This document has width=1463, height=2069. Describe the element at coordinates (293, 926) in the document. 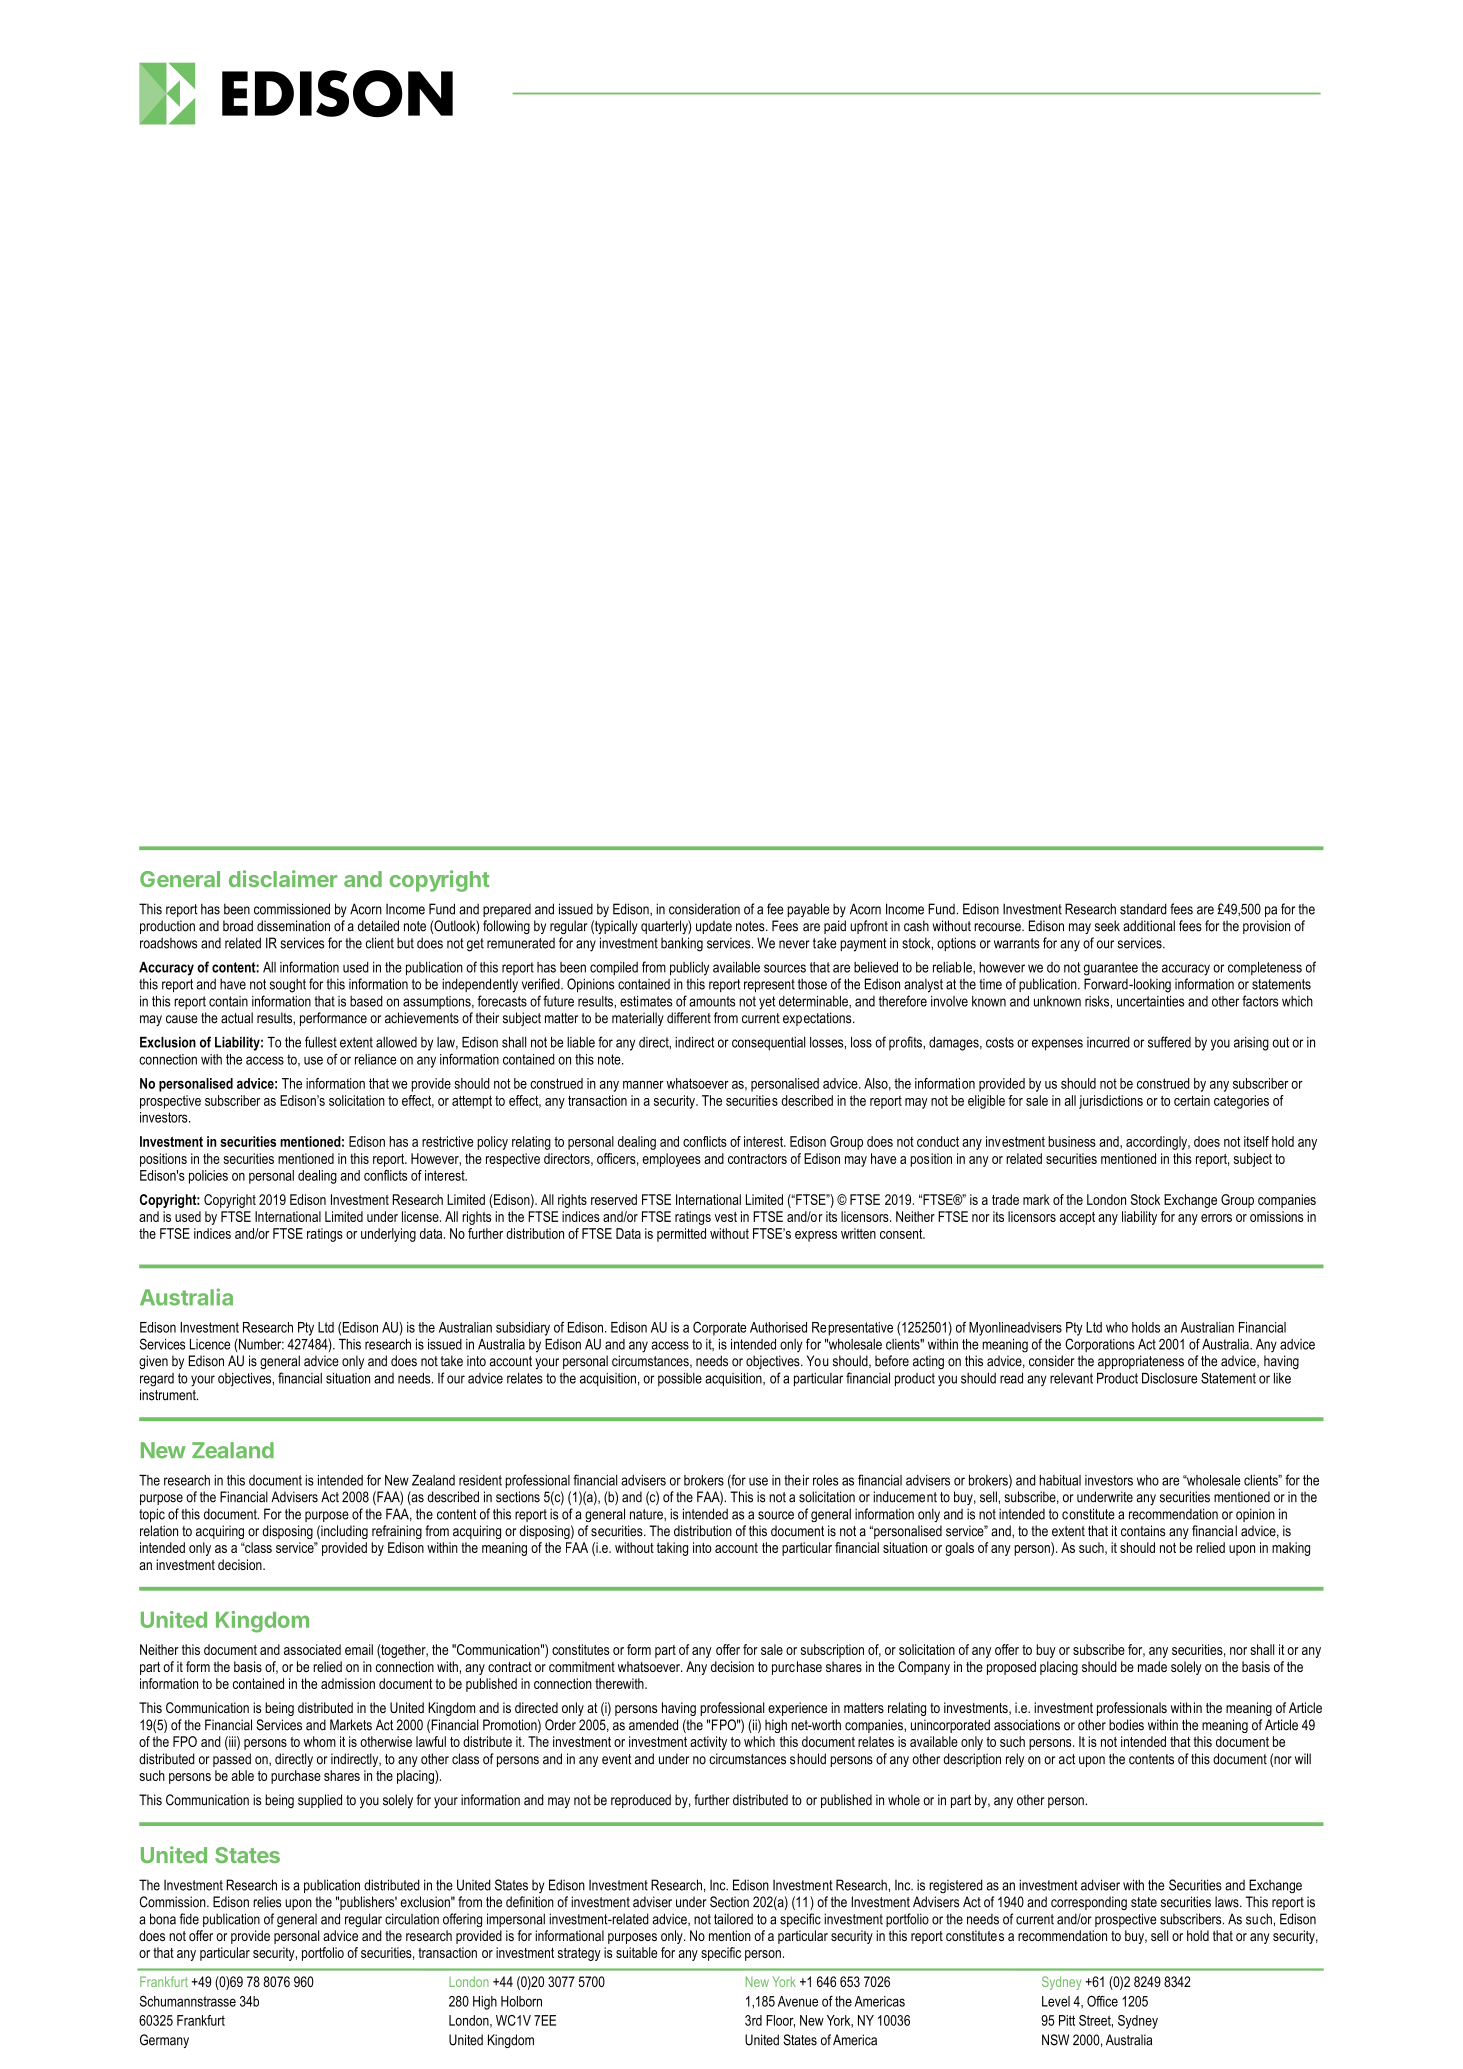

I see `dissemination` at that location.
